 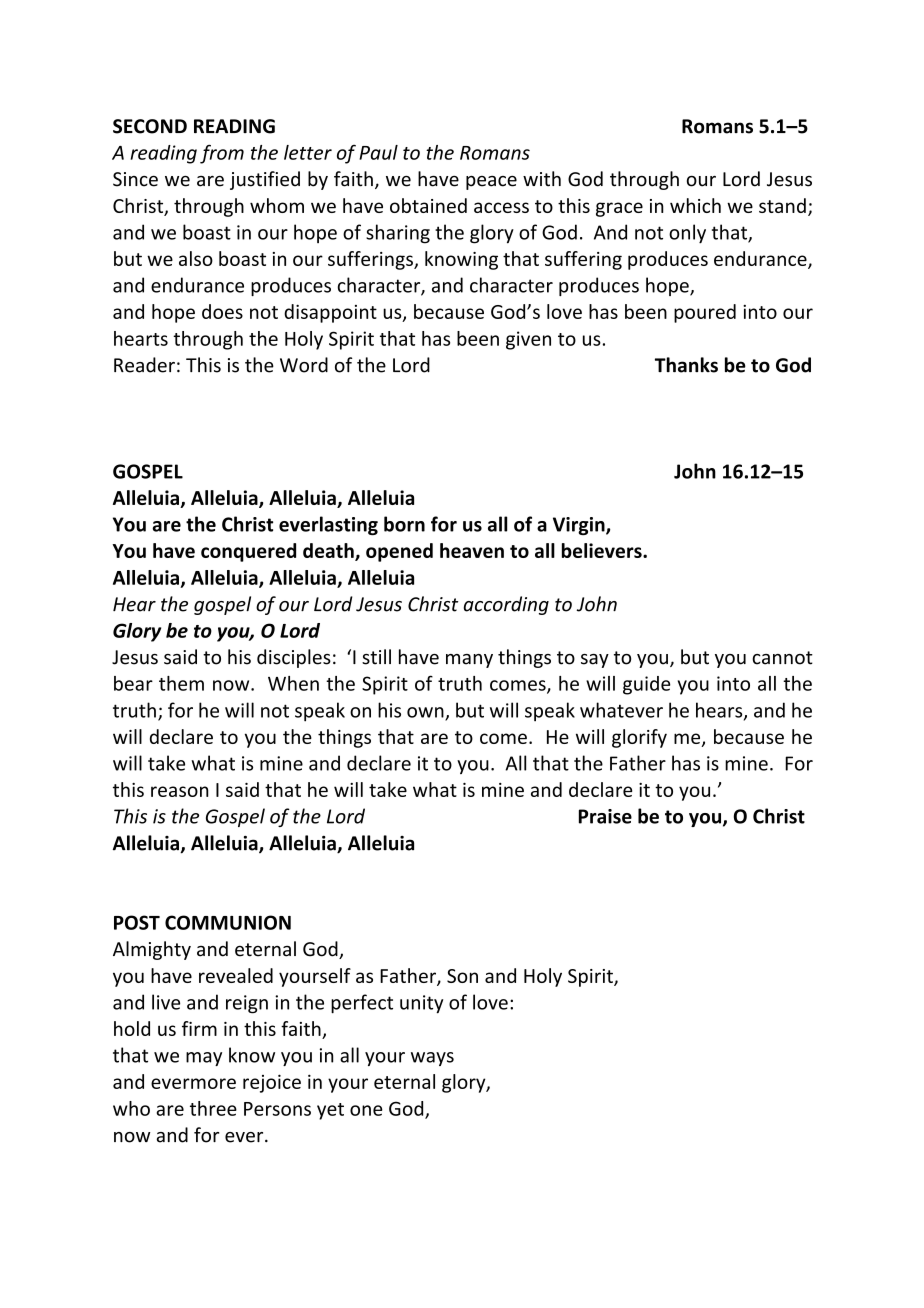 I want to click on peace, so click(x=491, y=183).
